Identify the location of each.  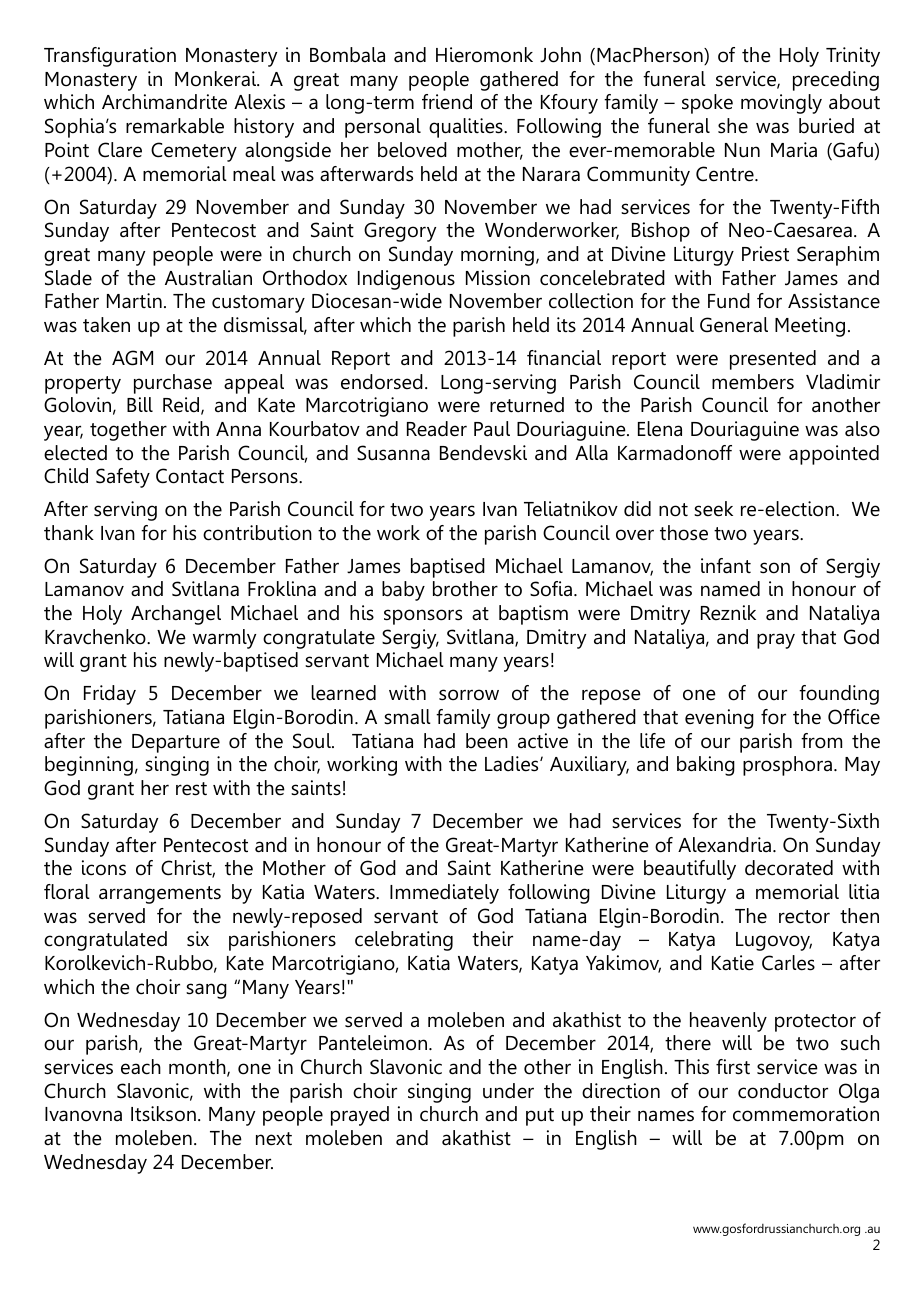
(141, 1067).
